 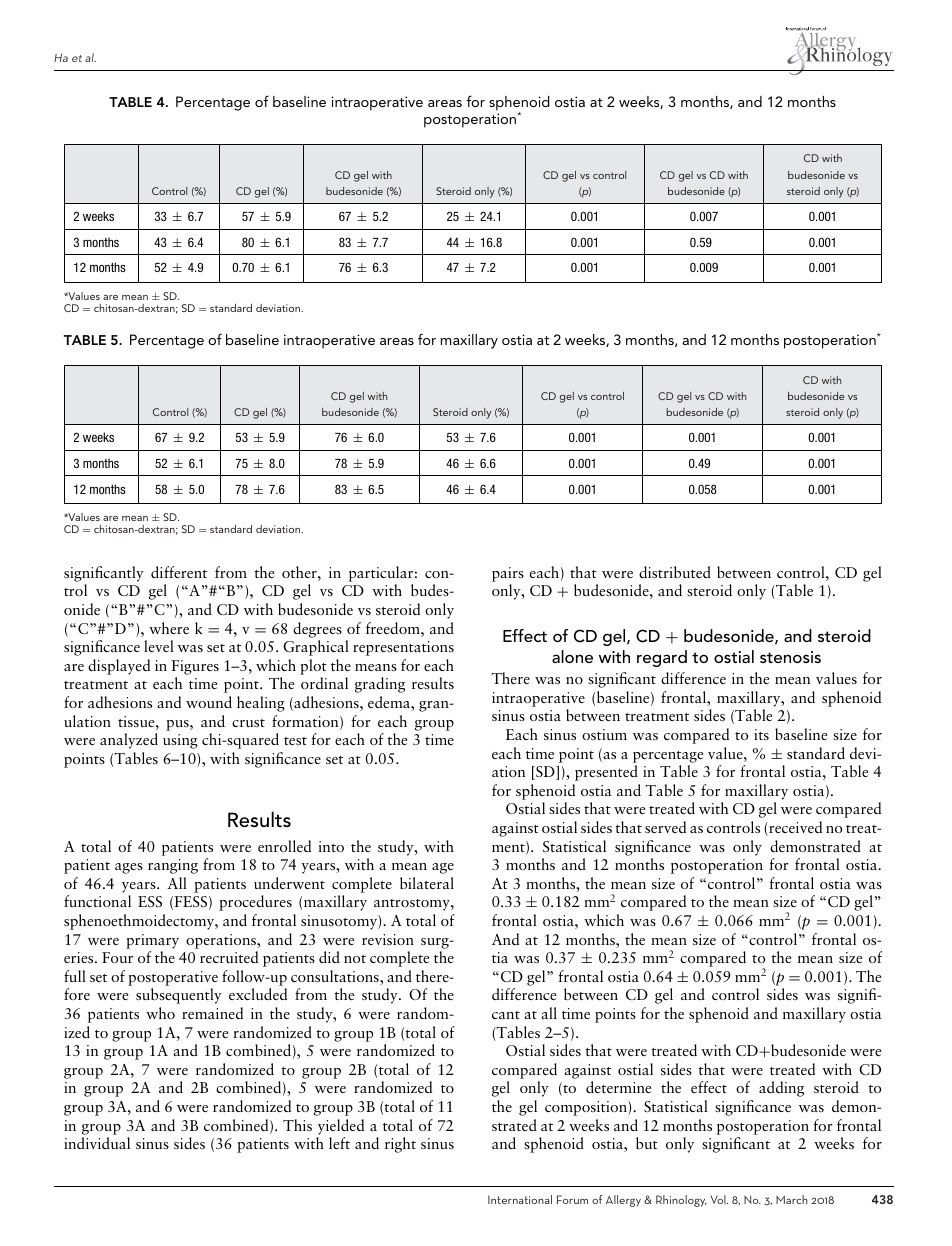 I want to click on pairs, so click(x=508, y=574).
